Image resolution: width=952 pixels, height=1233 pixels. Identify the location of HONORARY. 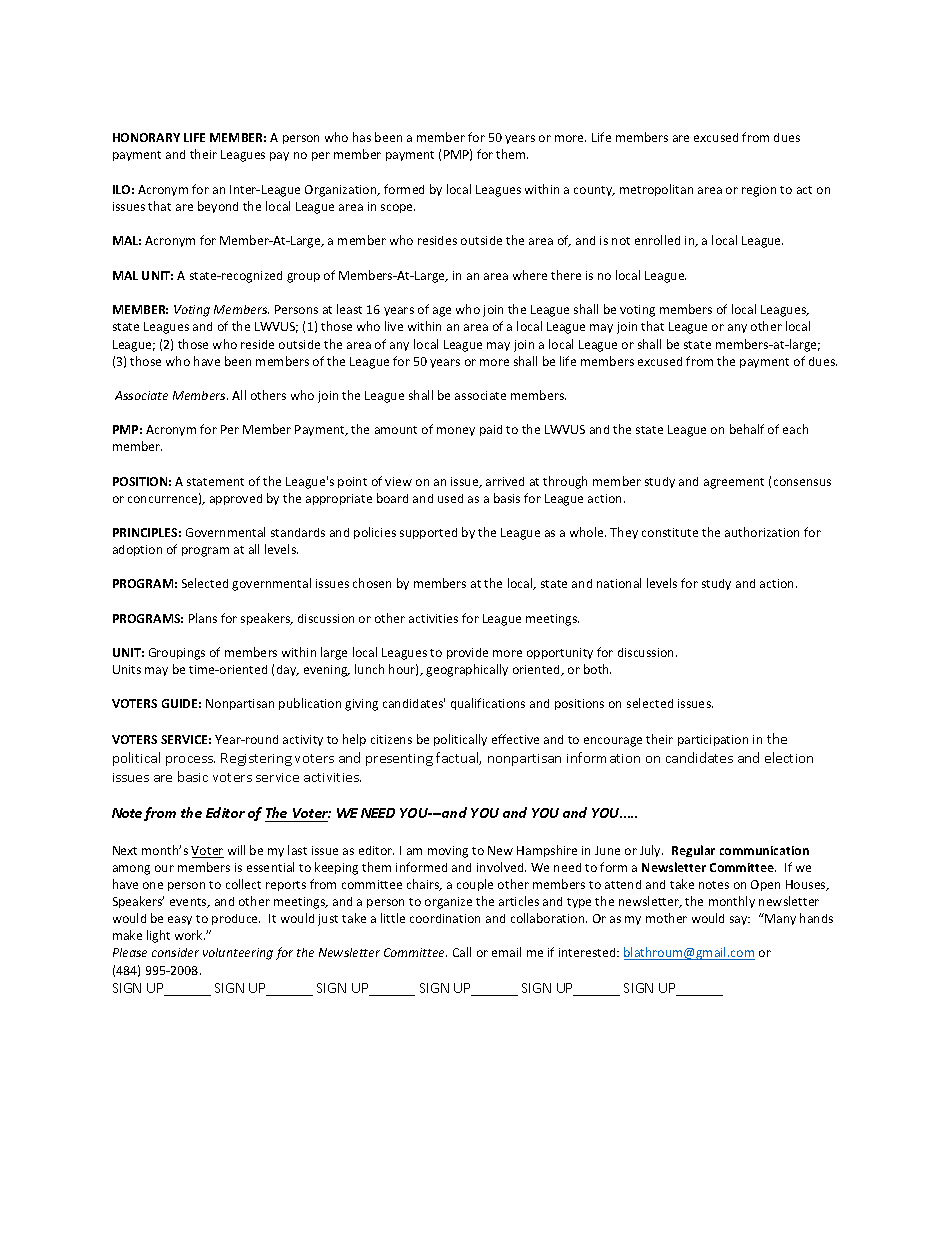
(146, 137).
